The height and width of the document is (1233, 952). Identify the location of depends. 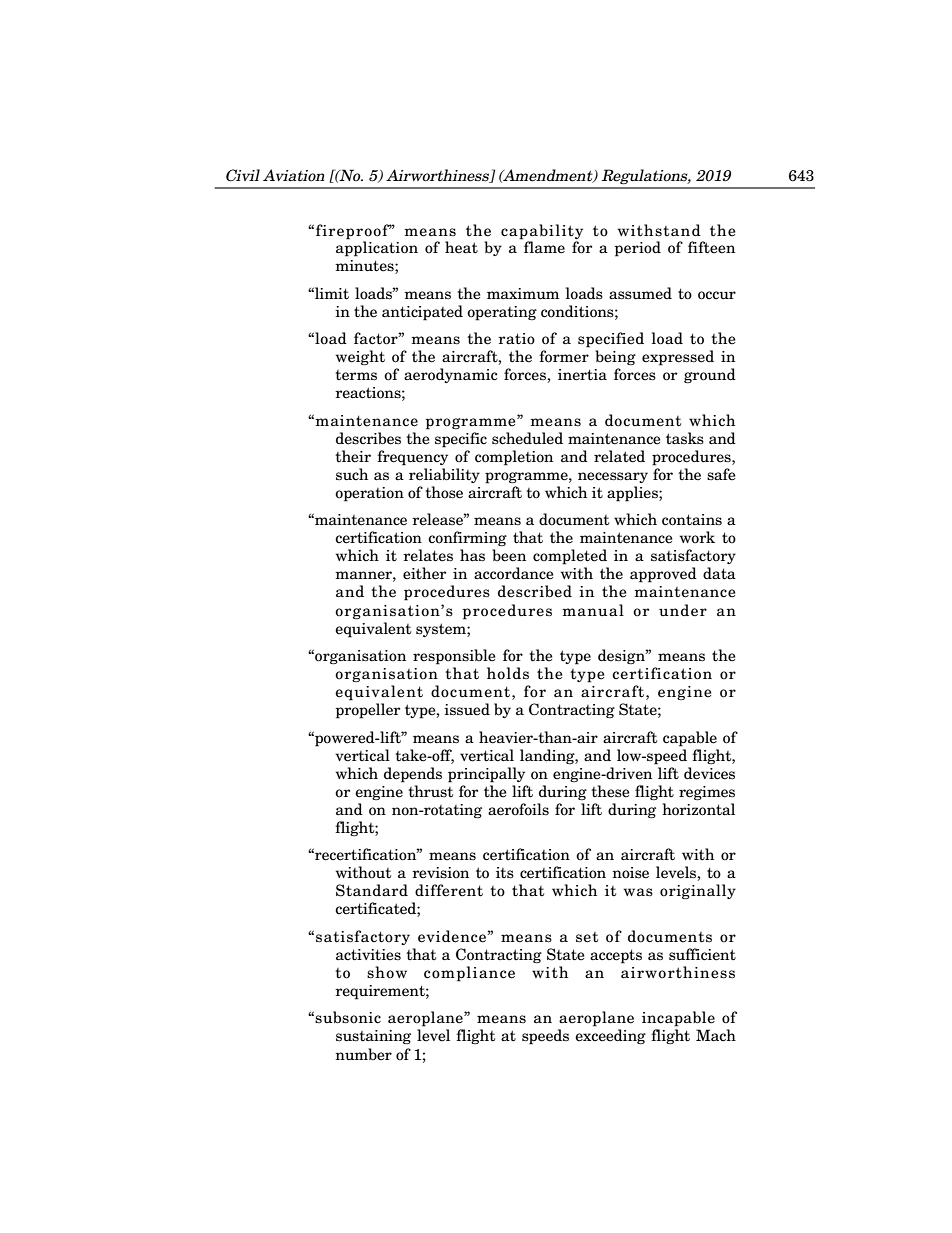
(413, 775).
